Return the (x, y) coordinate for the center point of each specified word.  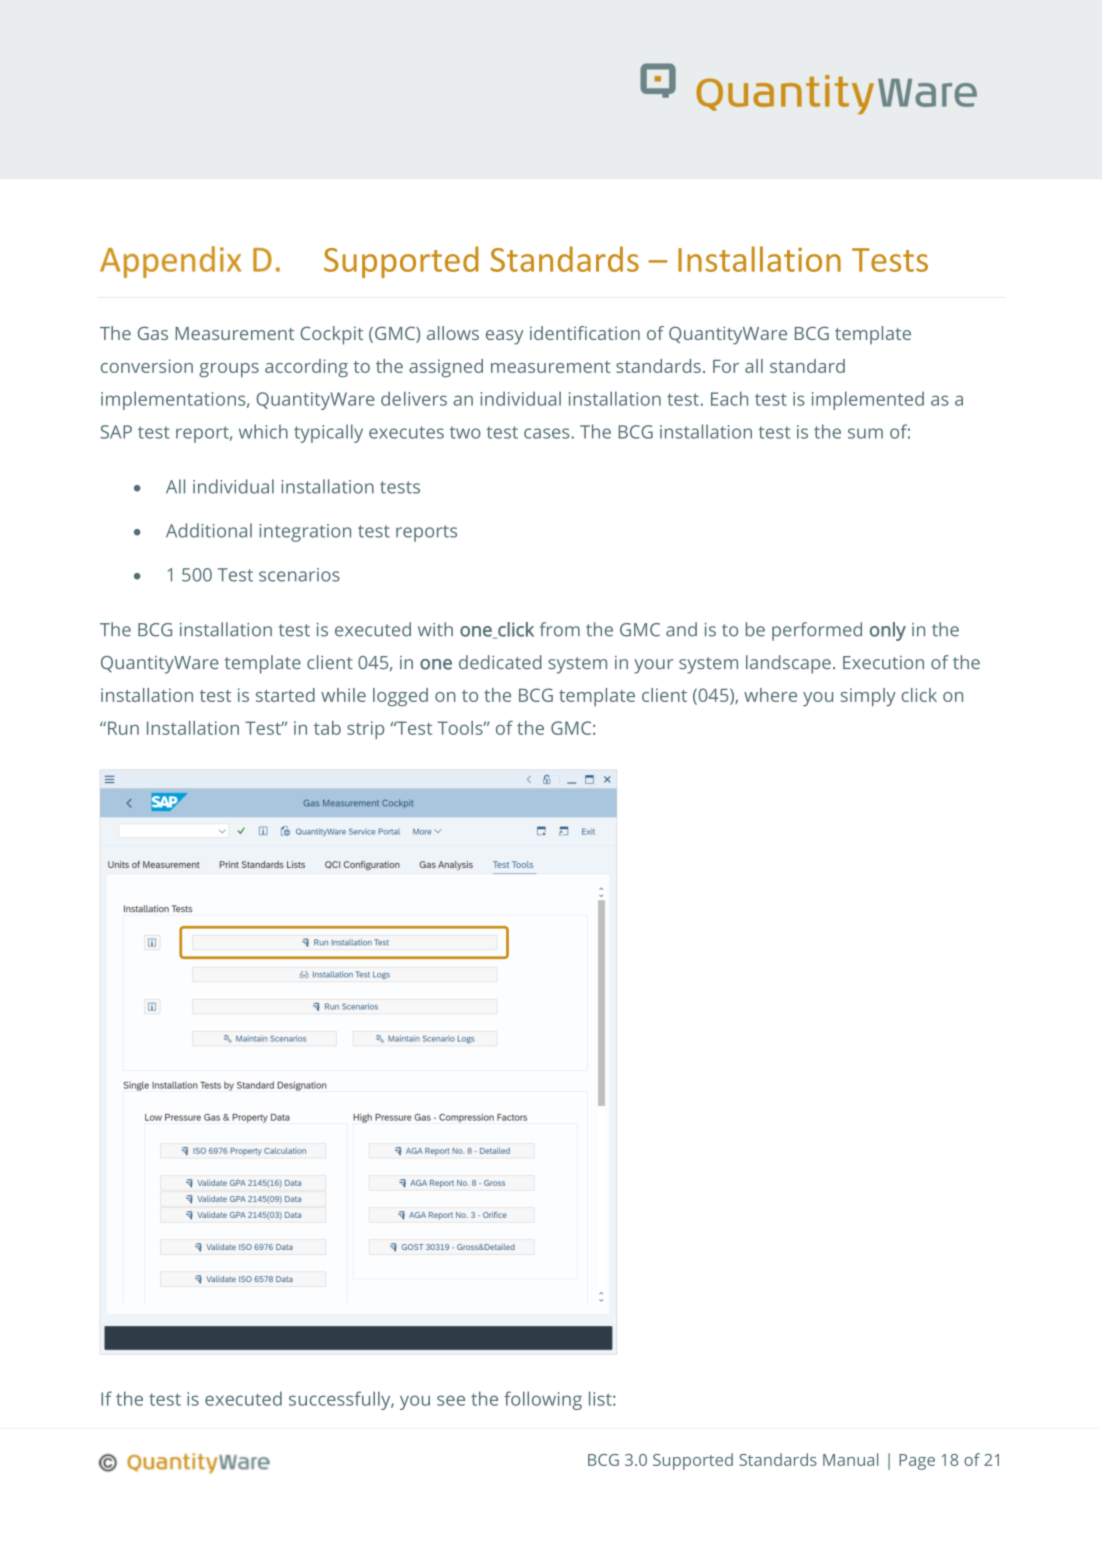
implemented (868, 400)
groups (229, 370)
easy (504, 337)
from (560, 629)
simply (868, 697)
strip (365, 730)
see (451, 1400)
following (543, 1400)
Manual (850, 1459)
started (285, 695)
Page (917, 1462)
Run (123, 728)
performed (817, 631)
